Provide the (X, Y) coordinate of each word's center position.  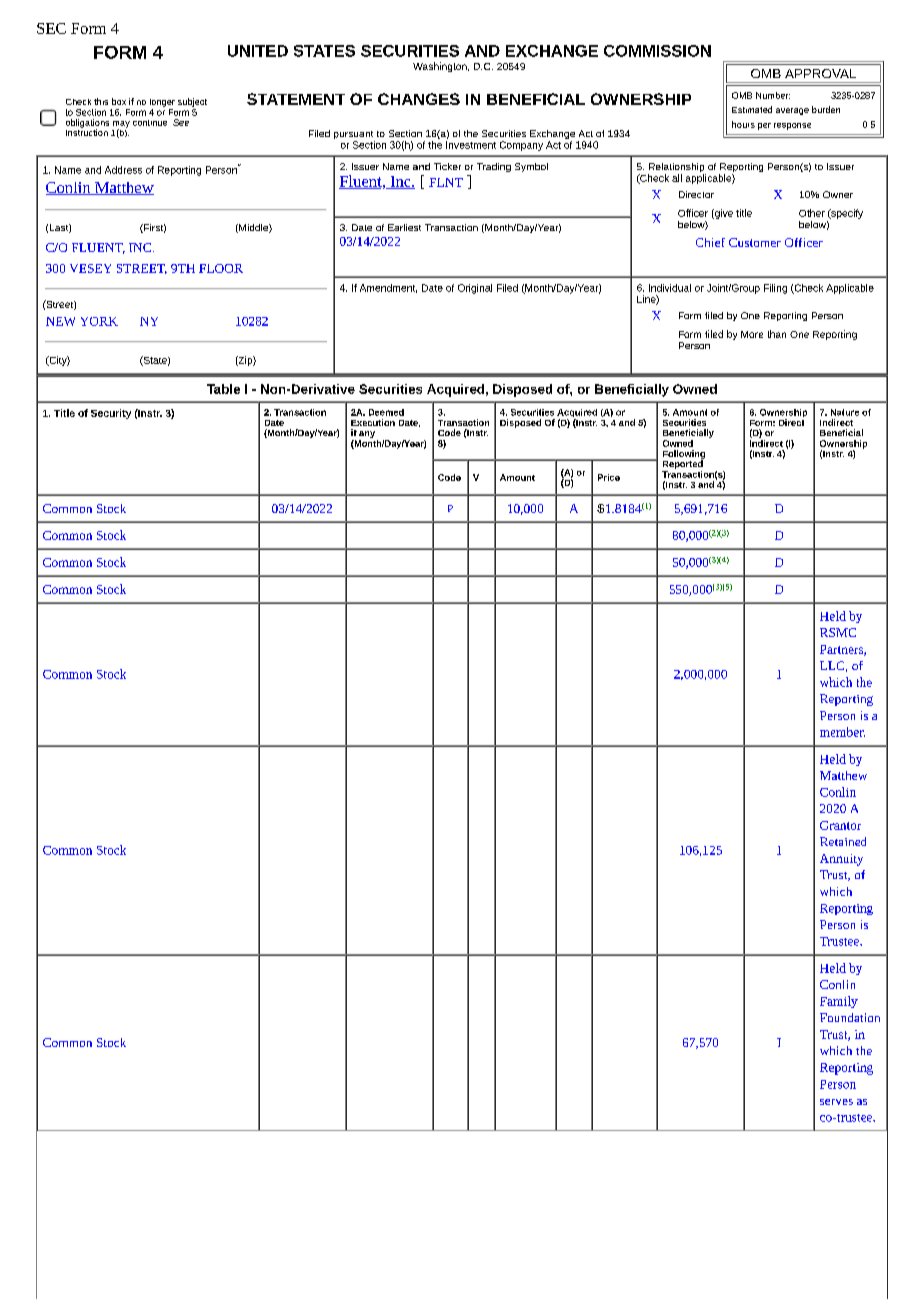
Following (684, 455)
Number (773, 95)
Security (111, 414)
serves (836, 1102)
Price (609, 477)
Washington (441, 67)
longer (162, 103)
